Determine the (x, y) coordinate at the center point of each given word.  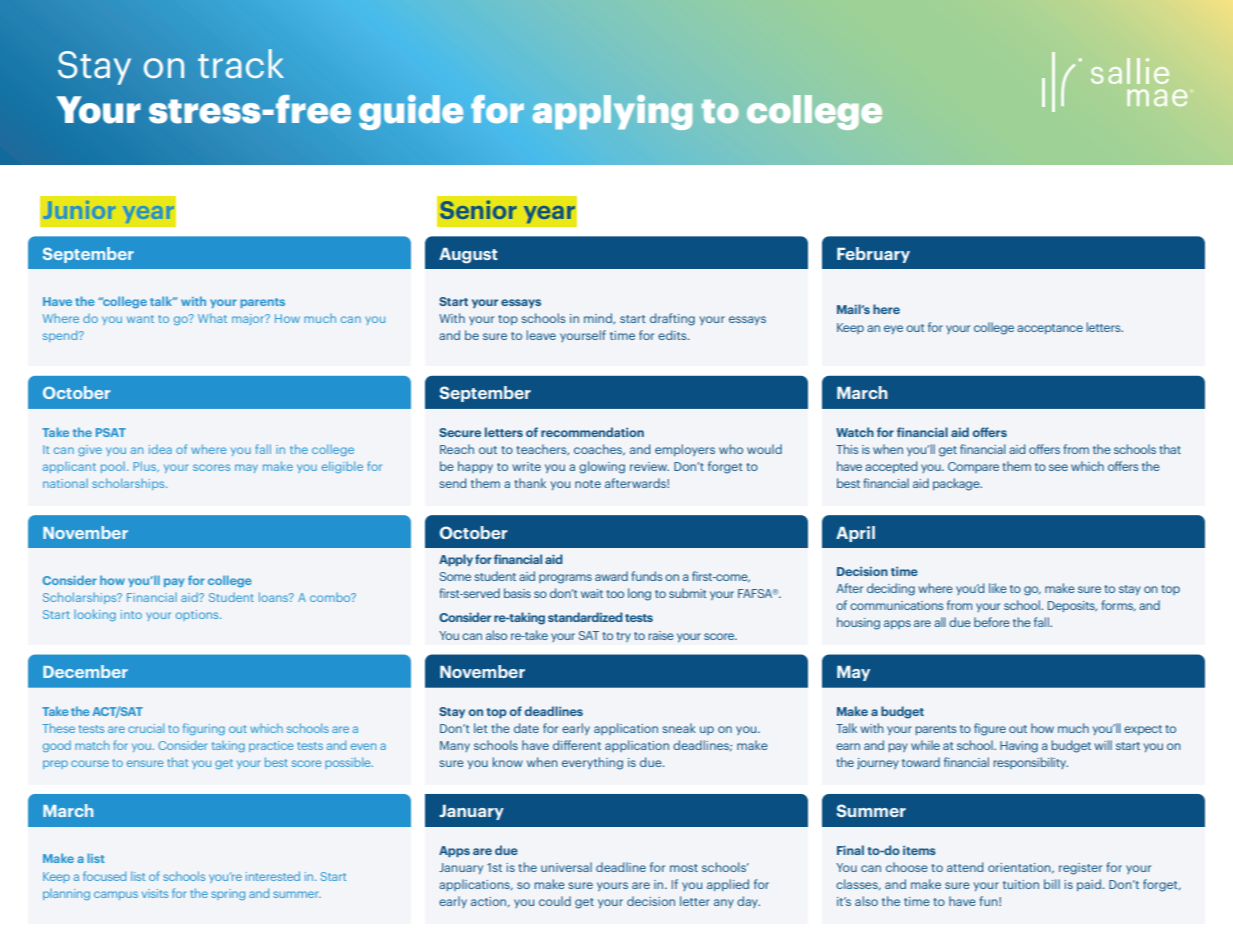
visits (155, 893)
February (873, 255)
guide (411, 112)
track (241, 63)
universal (566, 867)
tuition (1021, 884)
